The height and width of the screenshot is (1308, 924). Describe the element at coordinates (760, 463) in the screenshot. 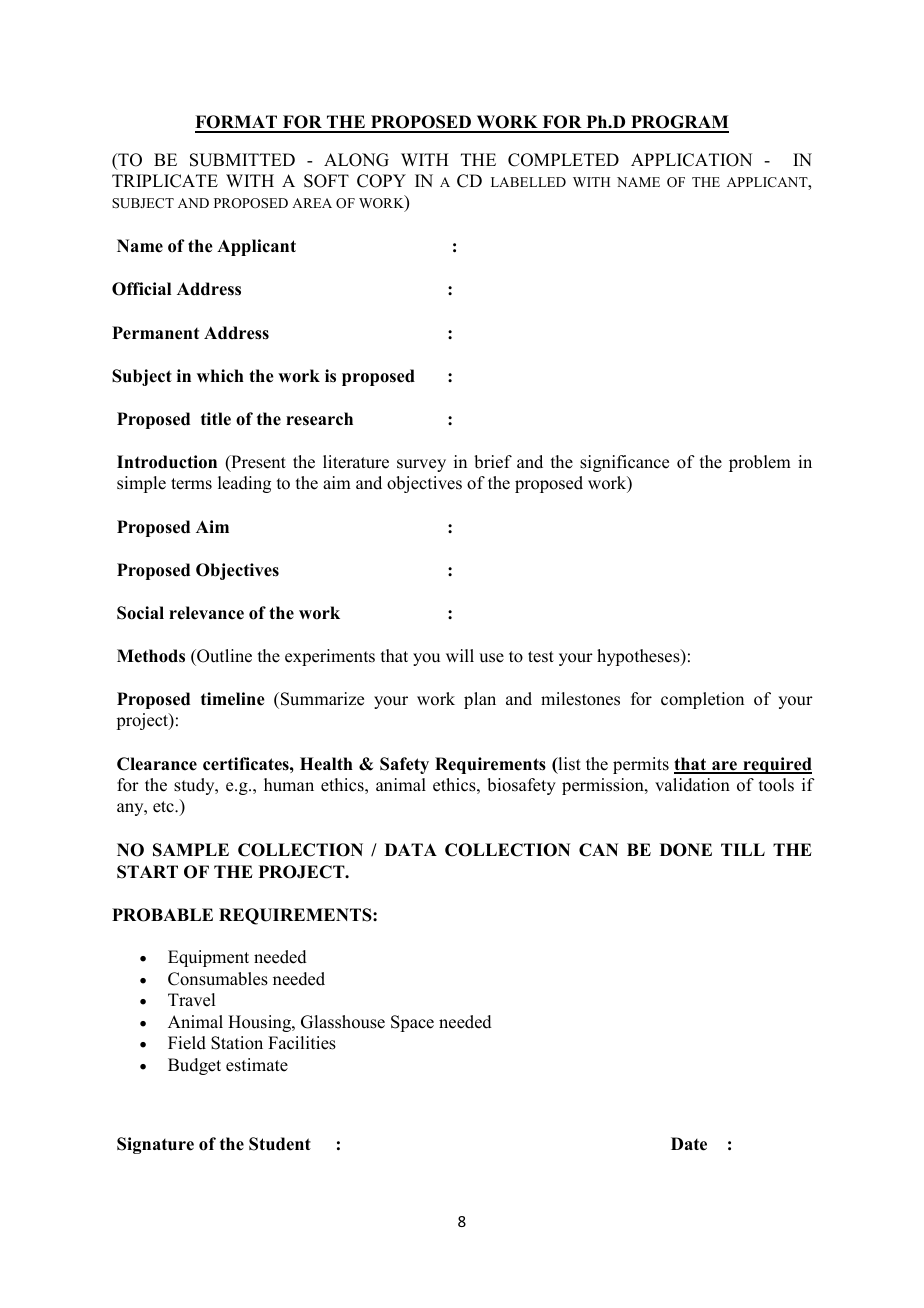

I see `problem` at that location.
